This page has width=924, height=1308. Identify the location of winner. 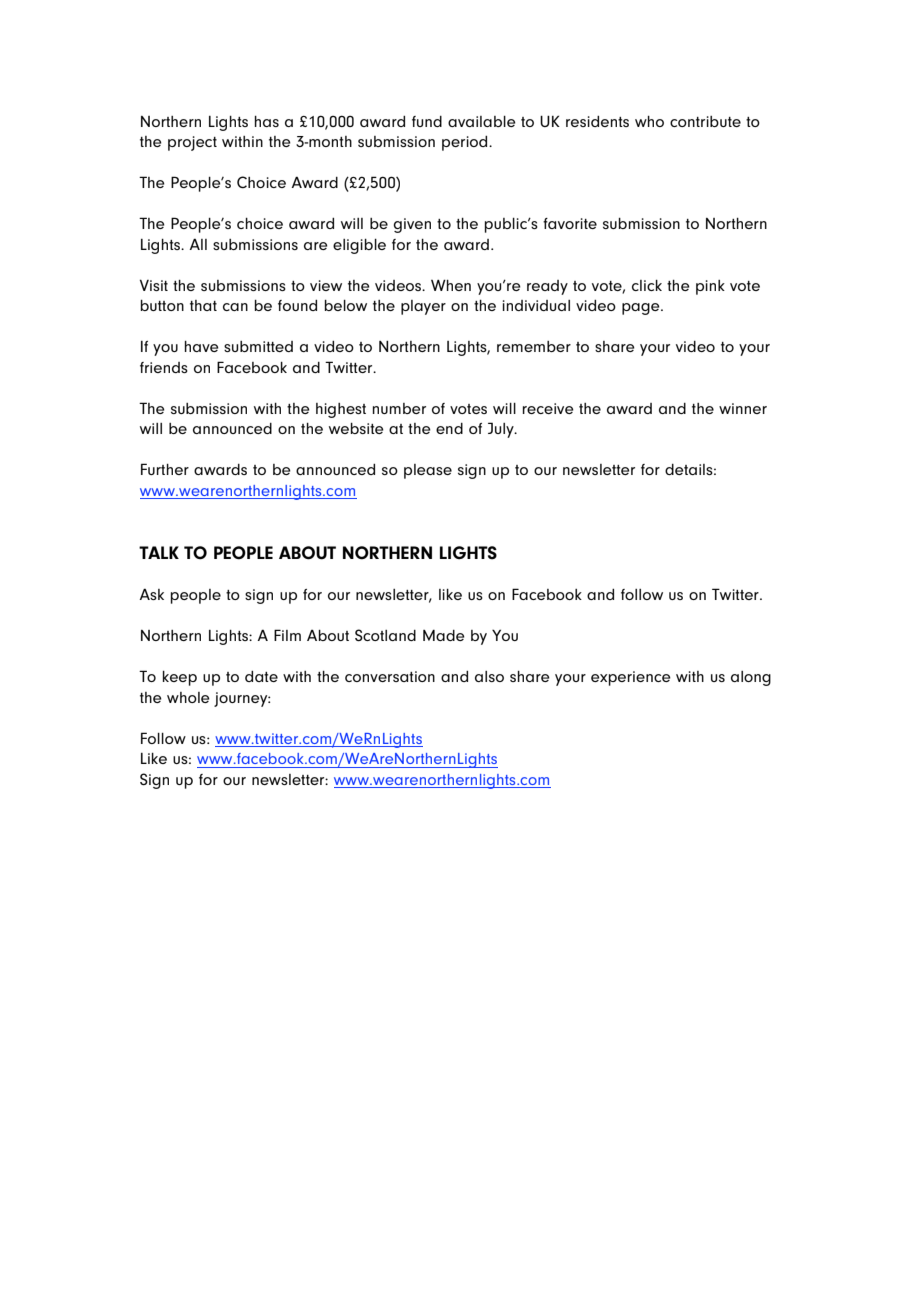
(743, 408).
